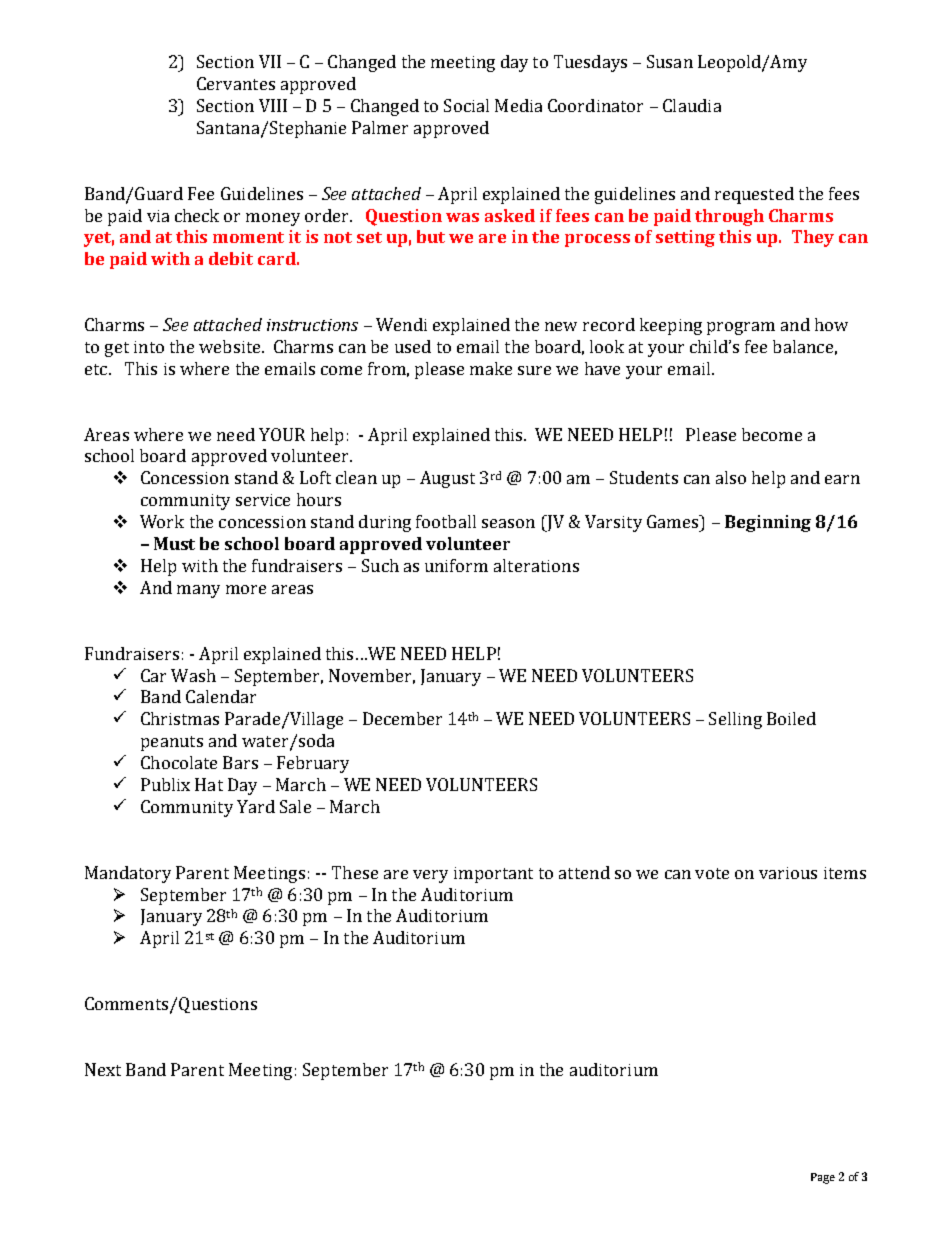  Describe the element at coordinates (741, 328) in the screenshot. I see `program` at that location.
